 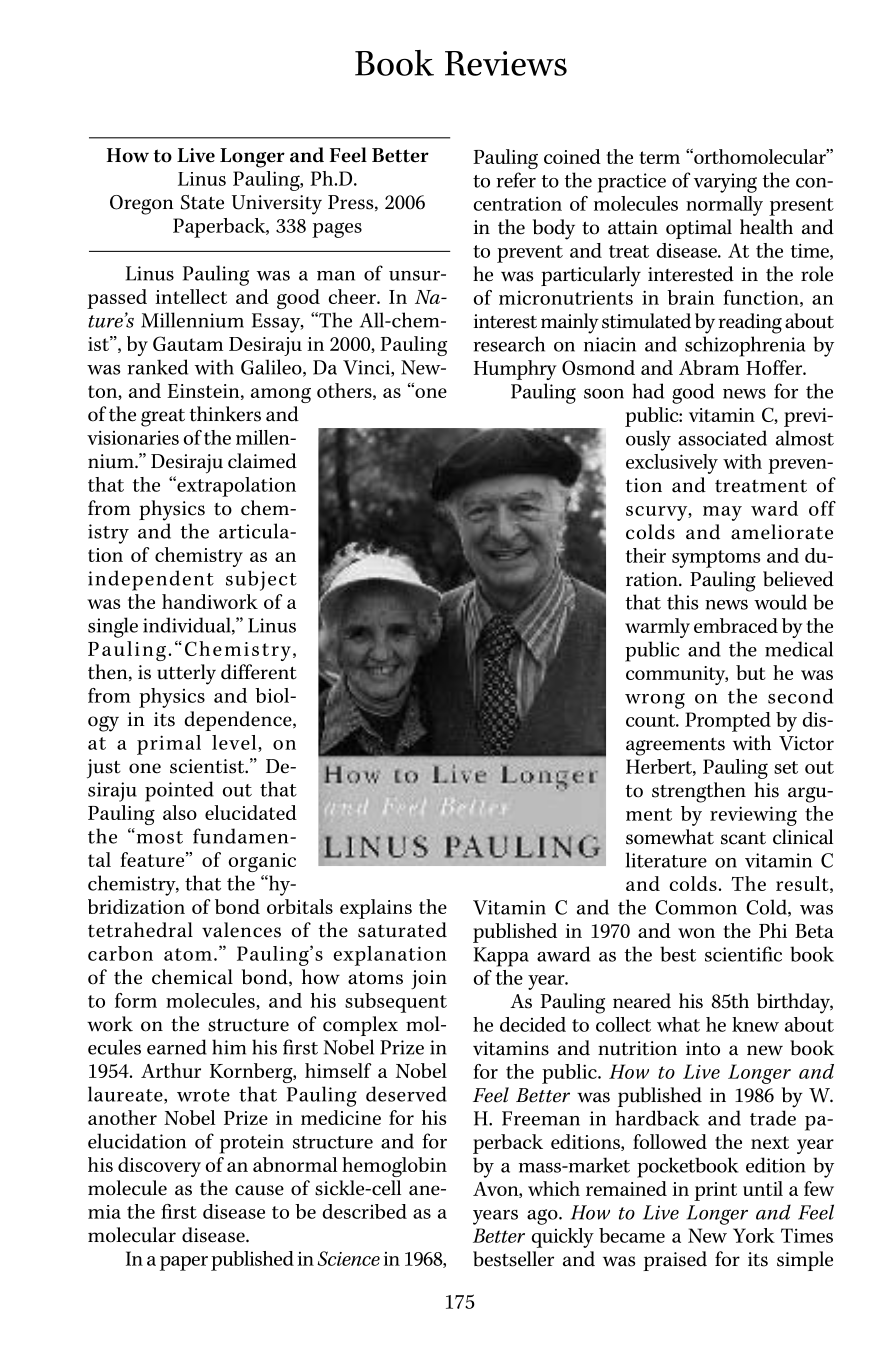 What do you see at coordinates (186, 674) in the screenshot?
I see `utterly` at bounding box center [186, 674].
